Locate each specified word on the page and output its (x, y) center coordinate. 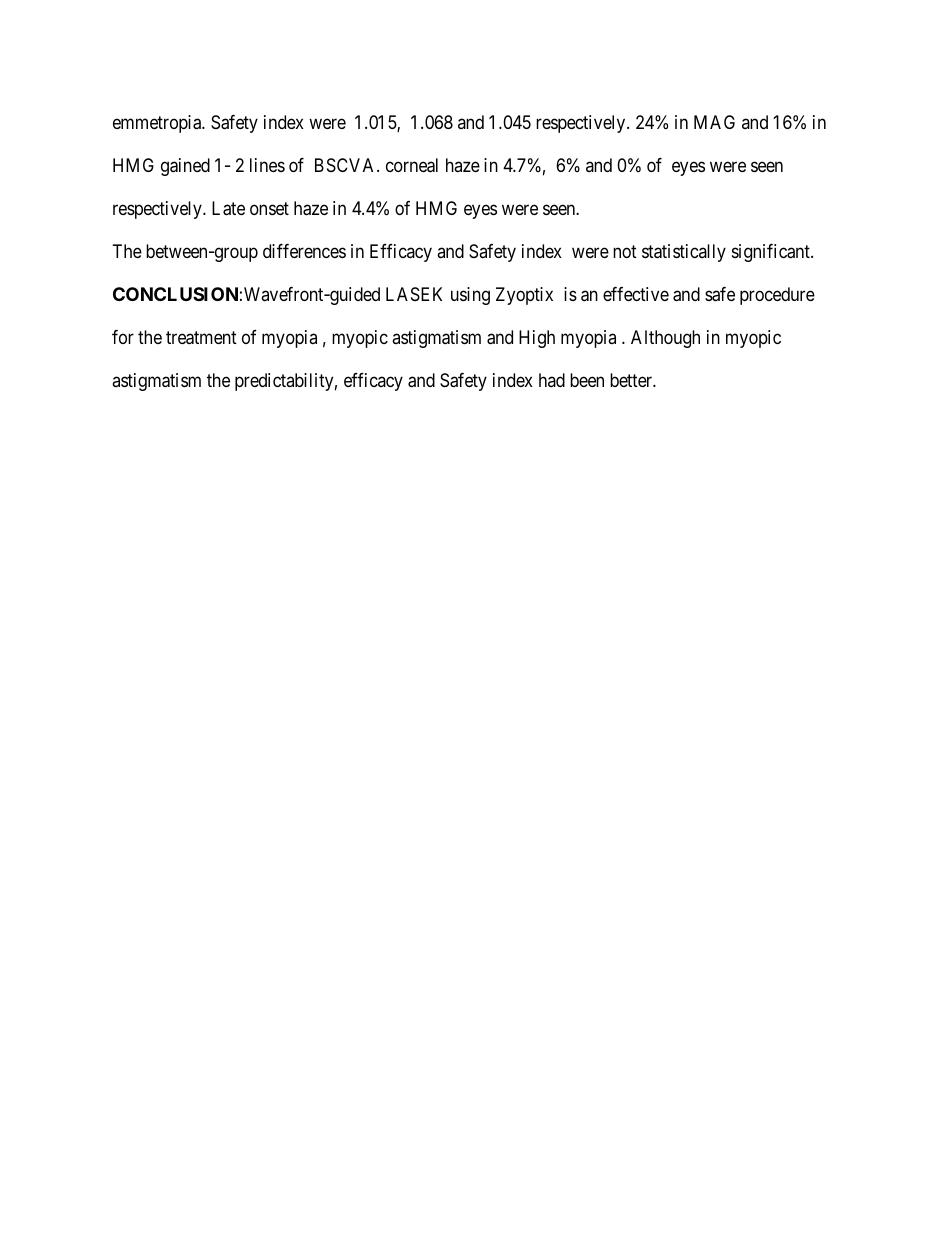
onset (269, 208)
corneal (412, 165)
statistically (684, 253)
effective (636, 294)
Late (228, 208)
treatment (201, 338)
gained (185, 167)
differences (304, 251)
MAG (714, 122)
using (470, 296)
